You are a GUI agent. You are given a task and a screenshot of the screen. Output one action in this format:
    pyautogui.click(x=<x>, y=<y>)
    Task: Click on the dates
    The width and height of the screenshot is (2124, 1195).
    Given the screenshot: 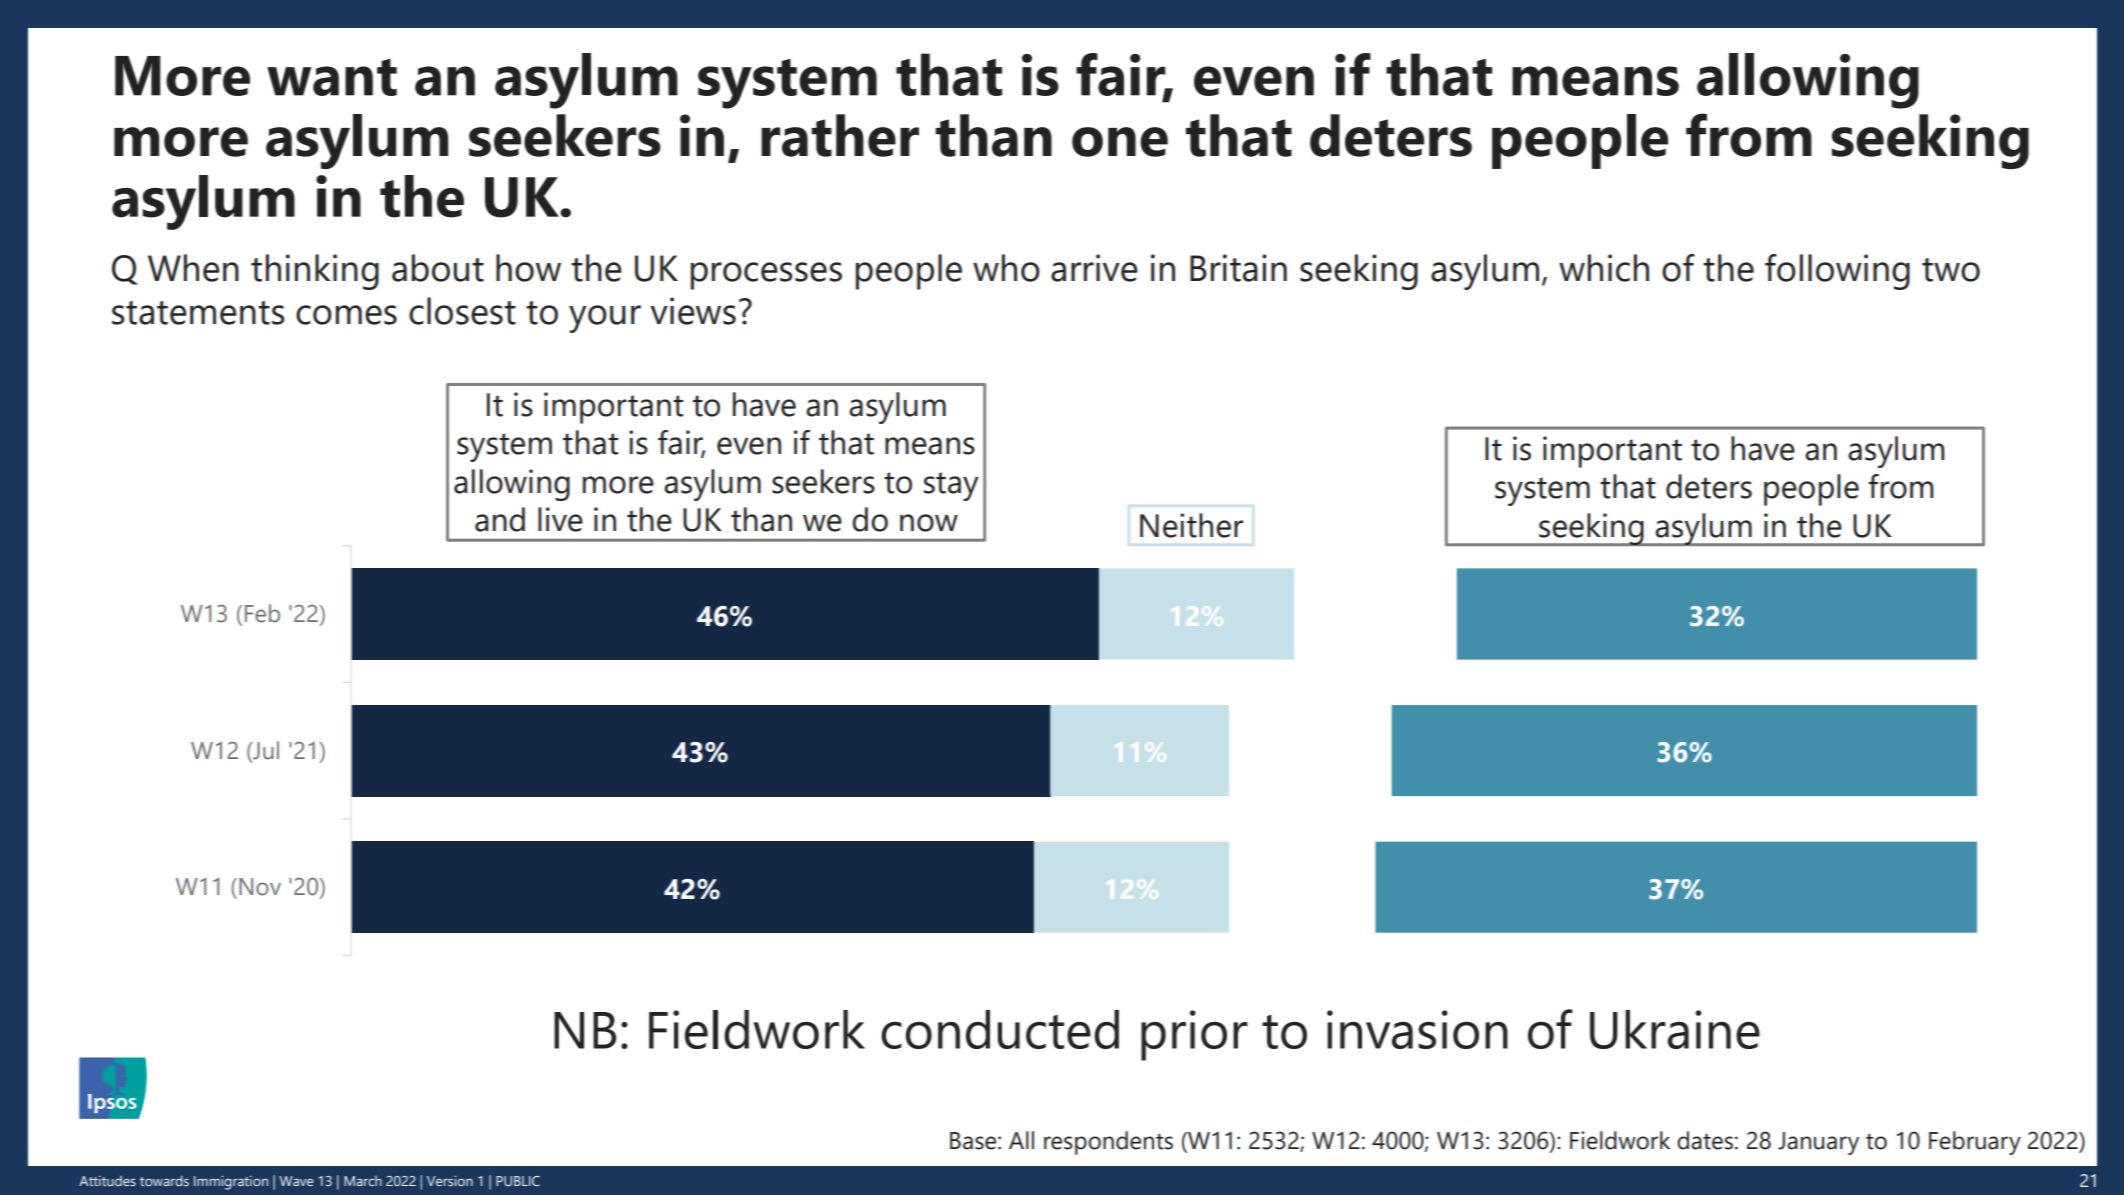 What is the action you would take?
    pyautogui.click(x=1705, y=1140)
